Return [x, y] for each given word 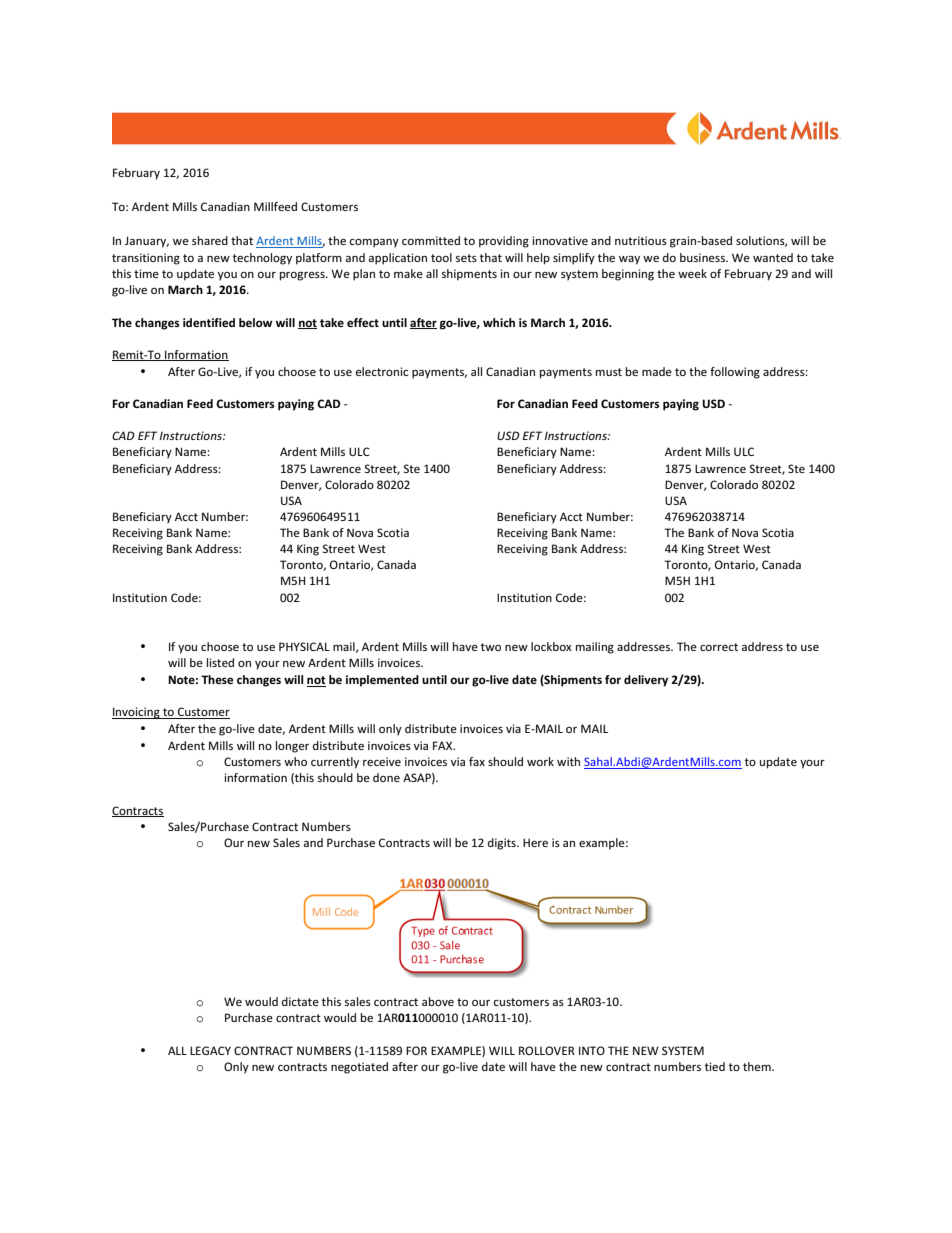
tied [715, 1066]
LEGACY [210, 1050]
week [692, 273]
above [438, 1001]
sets [466, 258]
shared [210, 240]
